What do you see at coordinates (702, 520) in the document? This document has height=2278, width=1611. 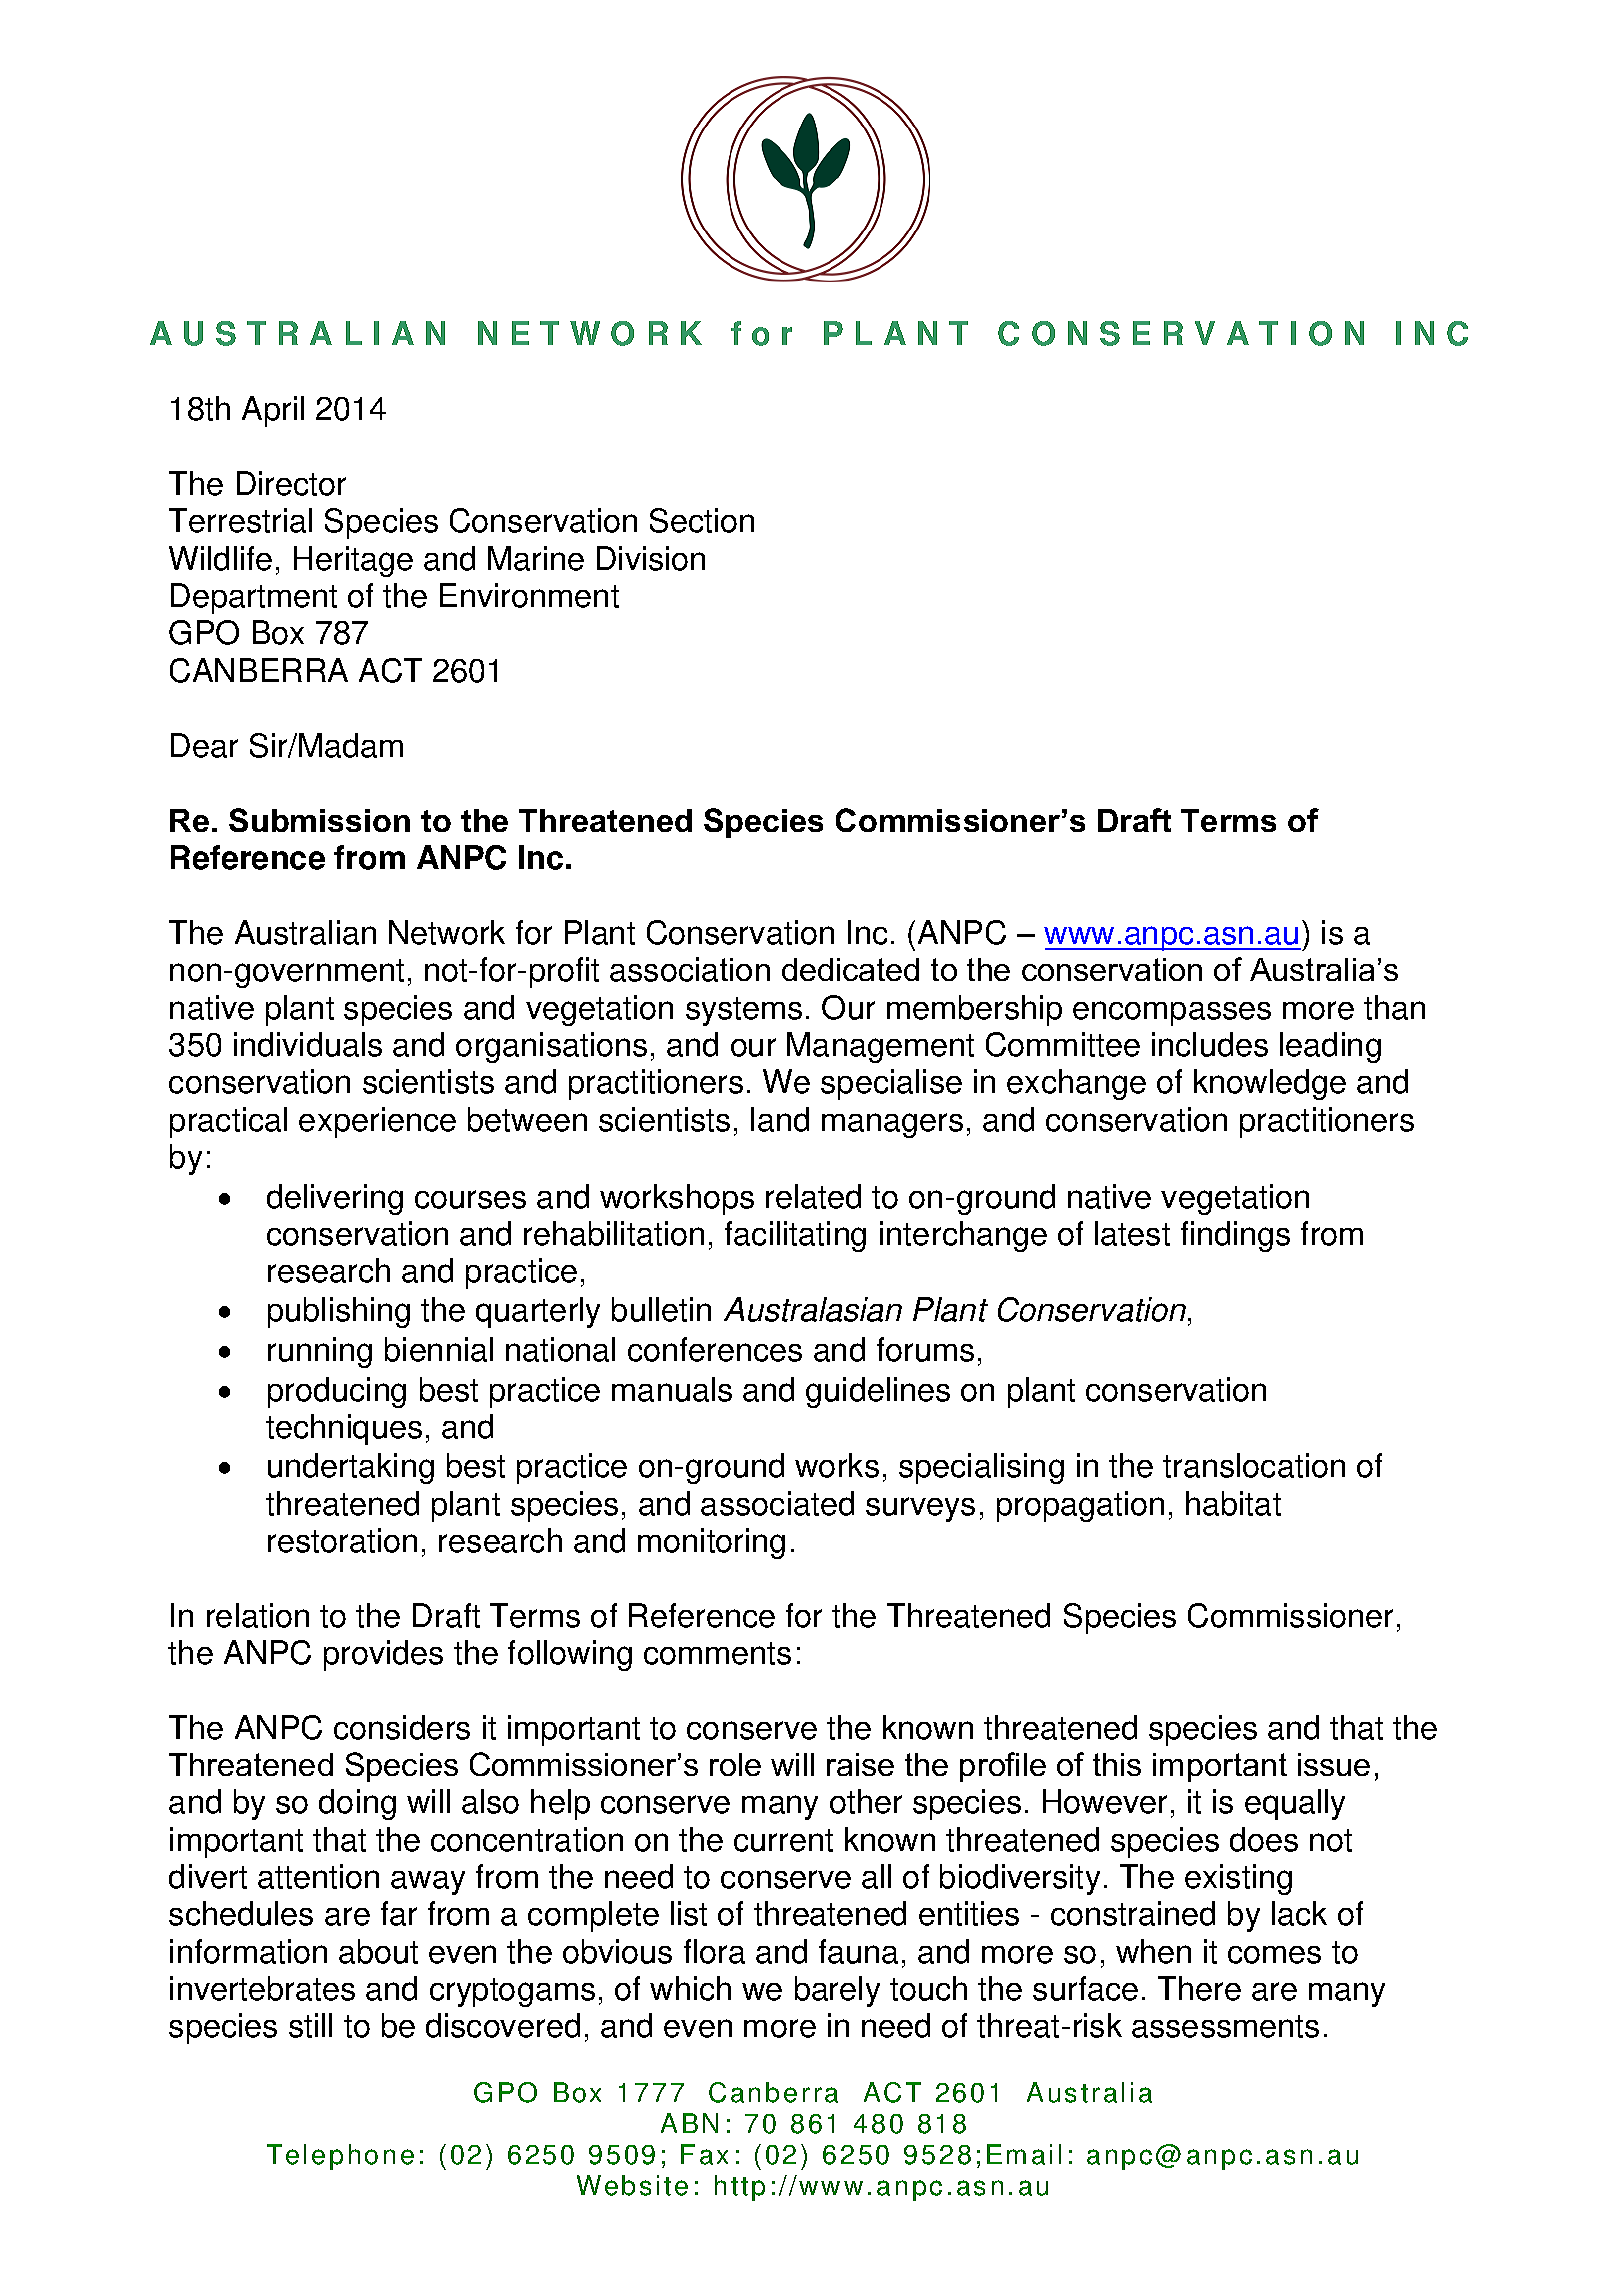 I see `Section` at bounding box center [702, 520].
